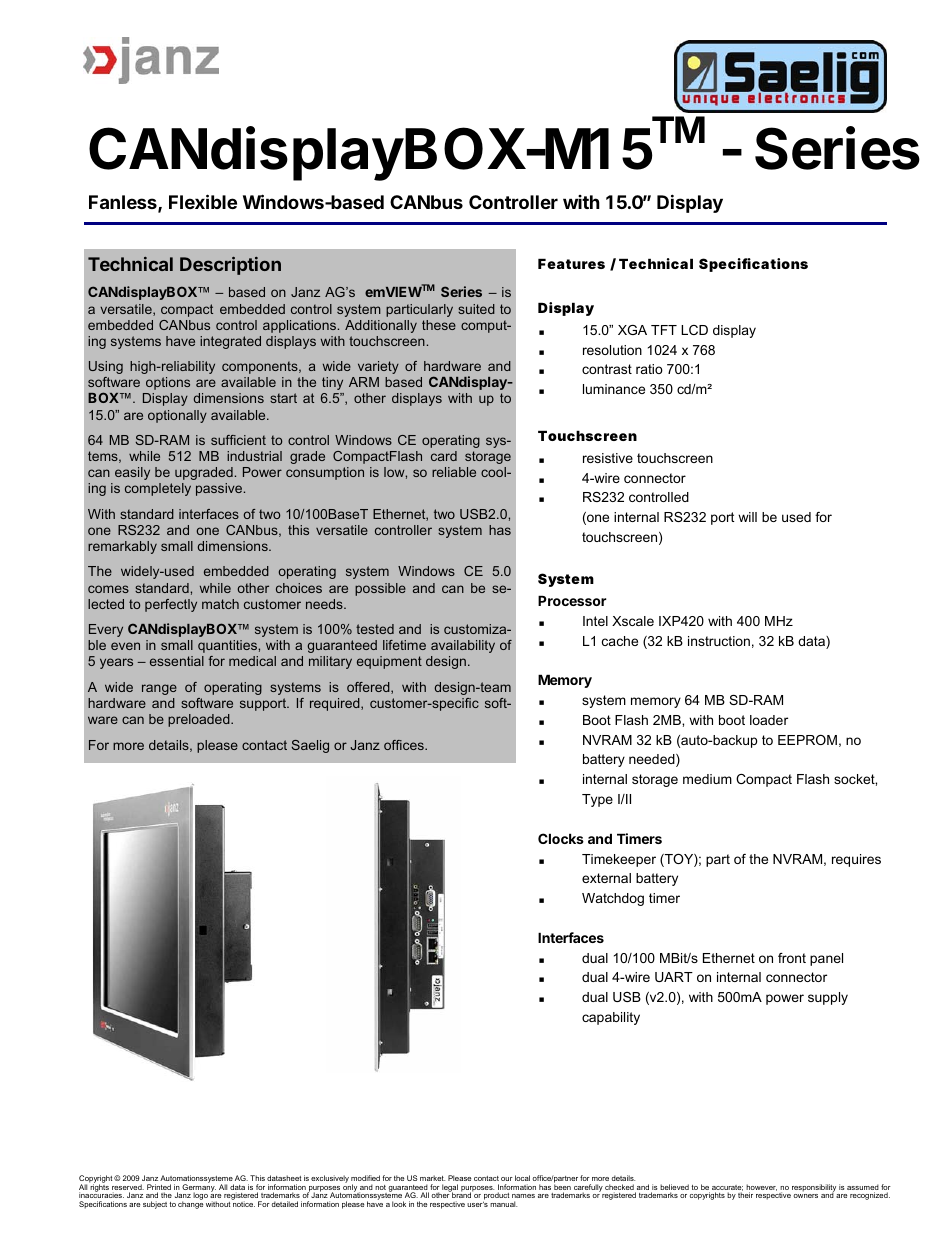  I want to click on LCD, so click(694, 330).
